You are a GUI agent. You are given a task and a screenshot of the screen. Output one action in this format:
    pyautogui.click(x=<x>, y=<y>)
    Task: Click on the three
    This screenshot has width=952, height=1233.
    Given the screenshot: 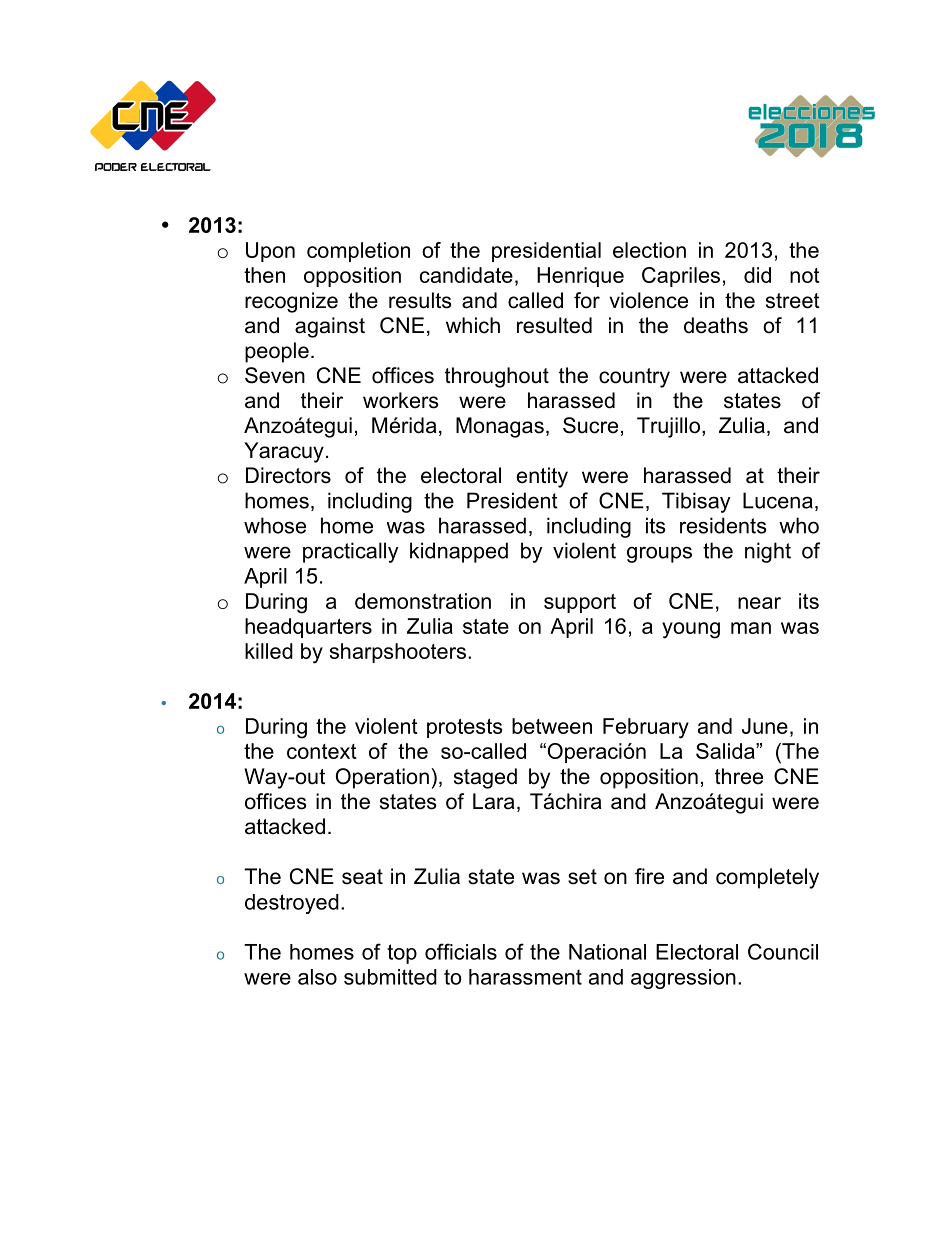 What is the action you would take?
    pyautogui.click(x=739, y=776)
